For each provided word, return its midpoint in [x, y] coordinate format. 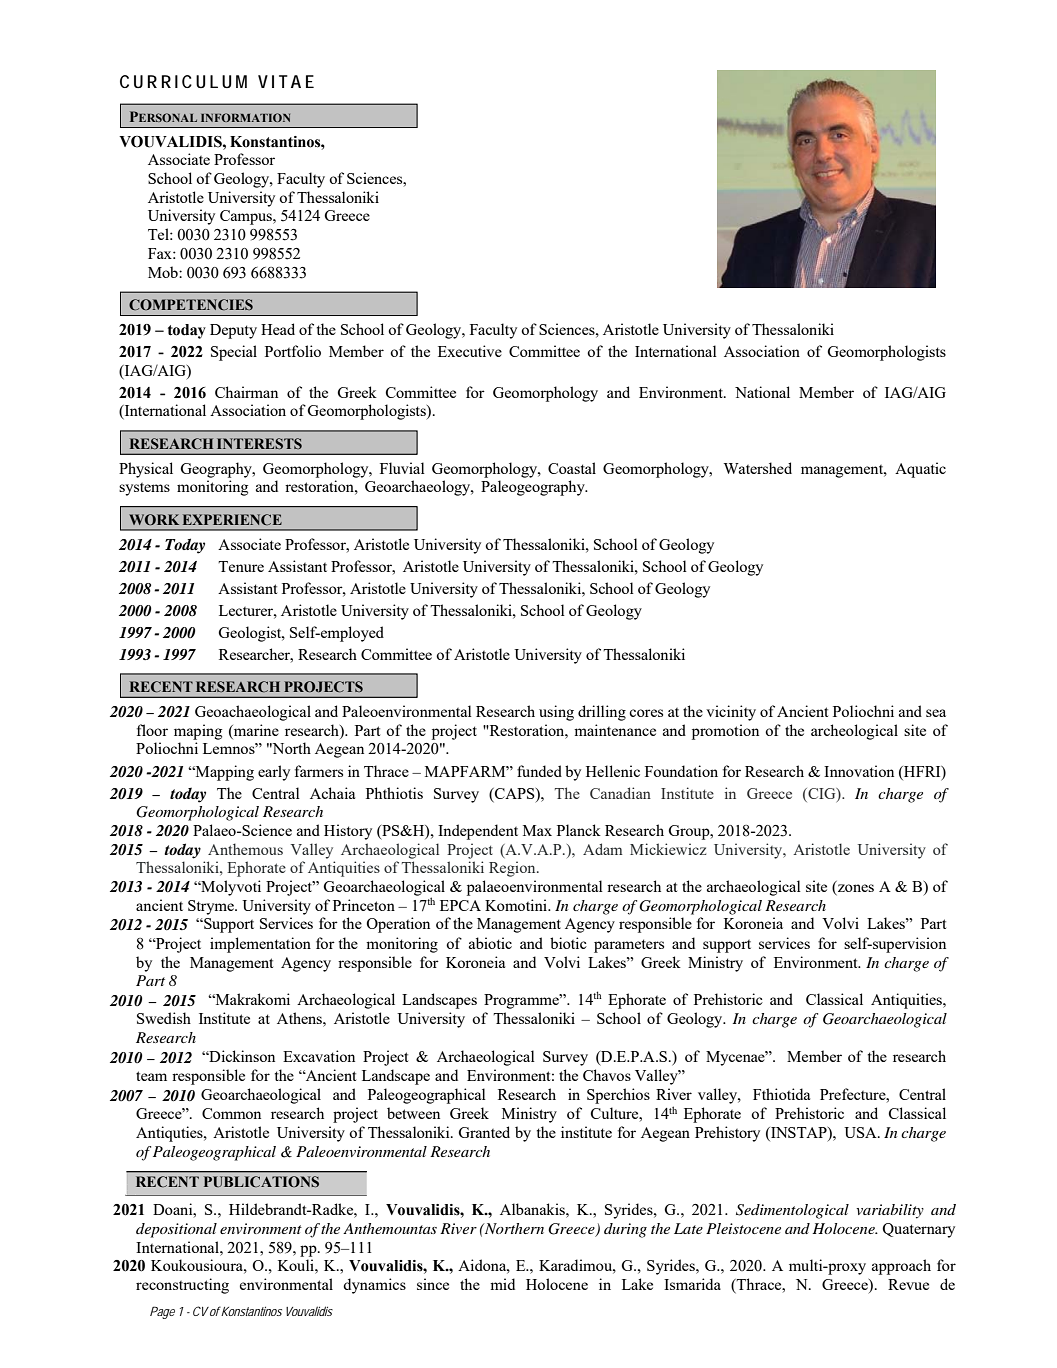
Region [513, 869]
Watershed [758, 468]
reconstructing [182, 1286]
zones [855, 889]
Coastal [572, 468]
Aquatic [920, 470]
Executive [470, 351]
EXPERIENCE [232, 519]
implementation [260, 945]
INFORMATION [245, 117]
